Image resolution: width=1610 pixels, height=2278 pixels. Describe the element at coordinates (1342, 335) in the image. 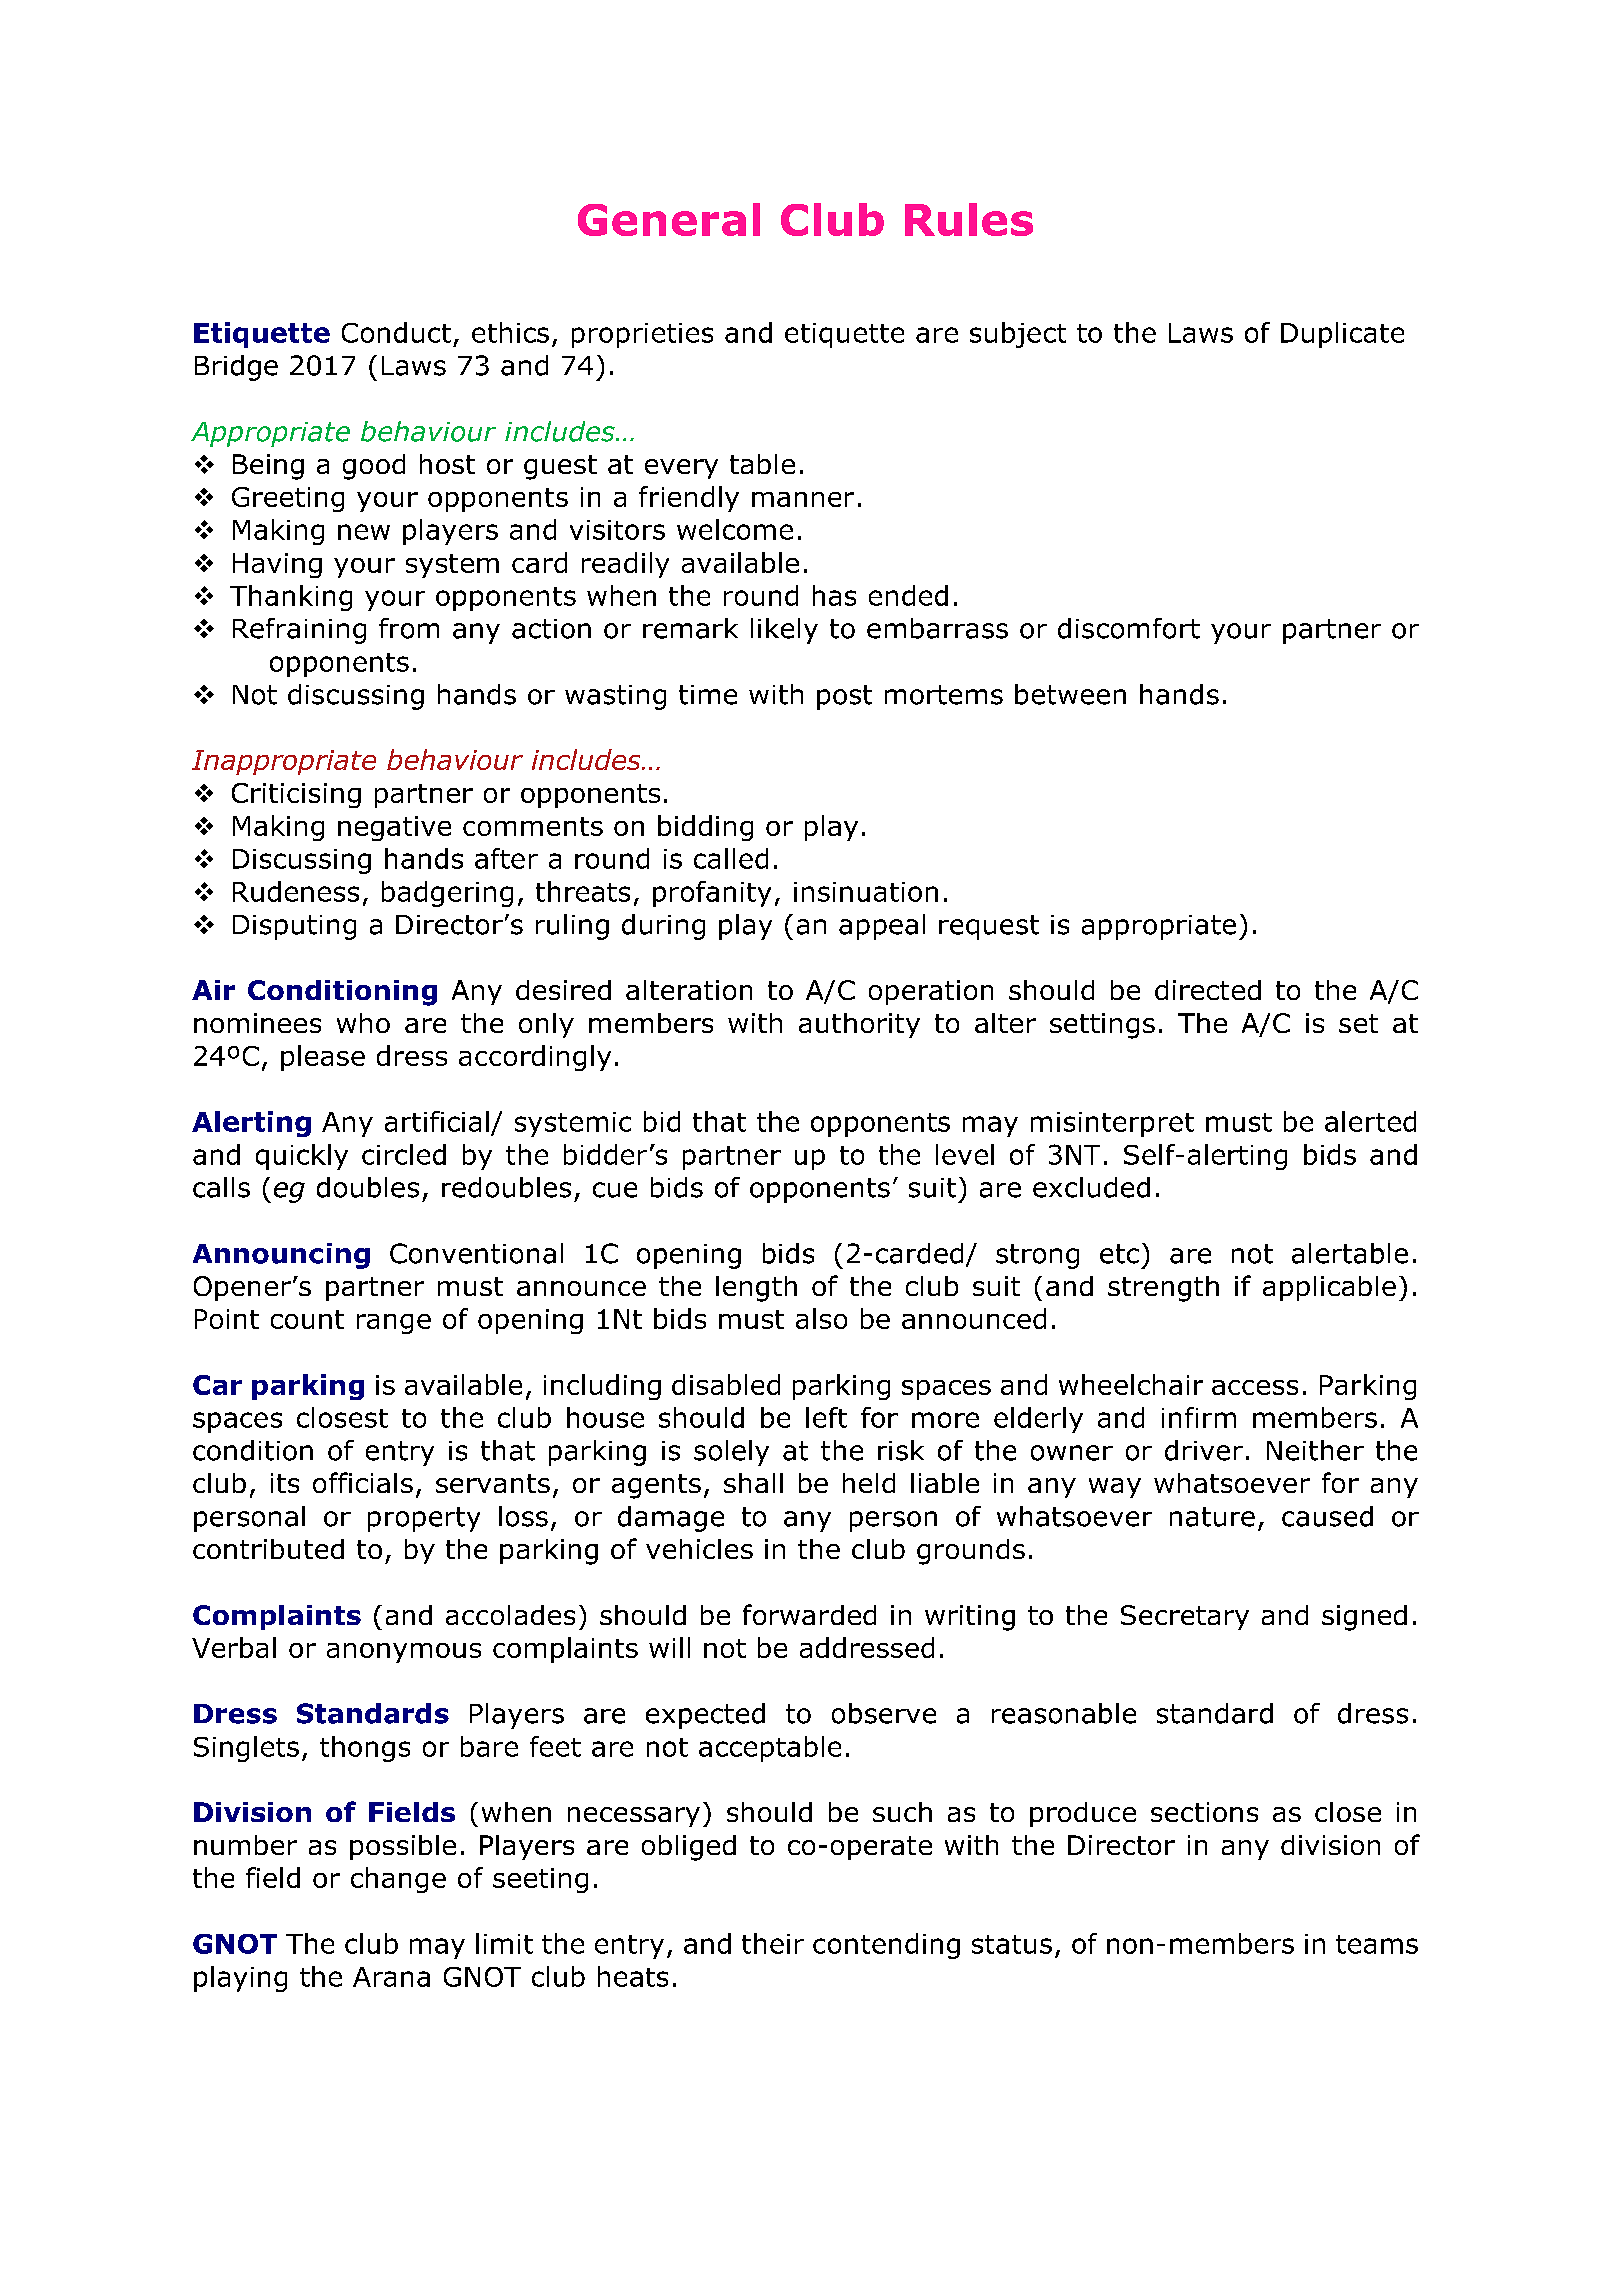

I see `Duplicate` at that location.
